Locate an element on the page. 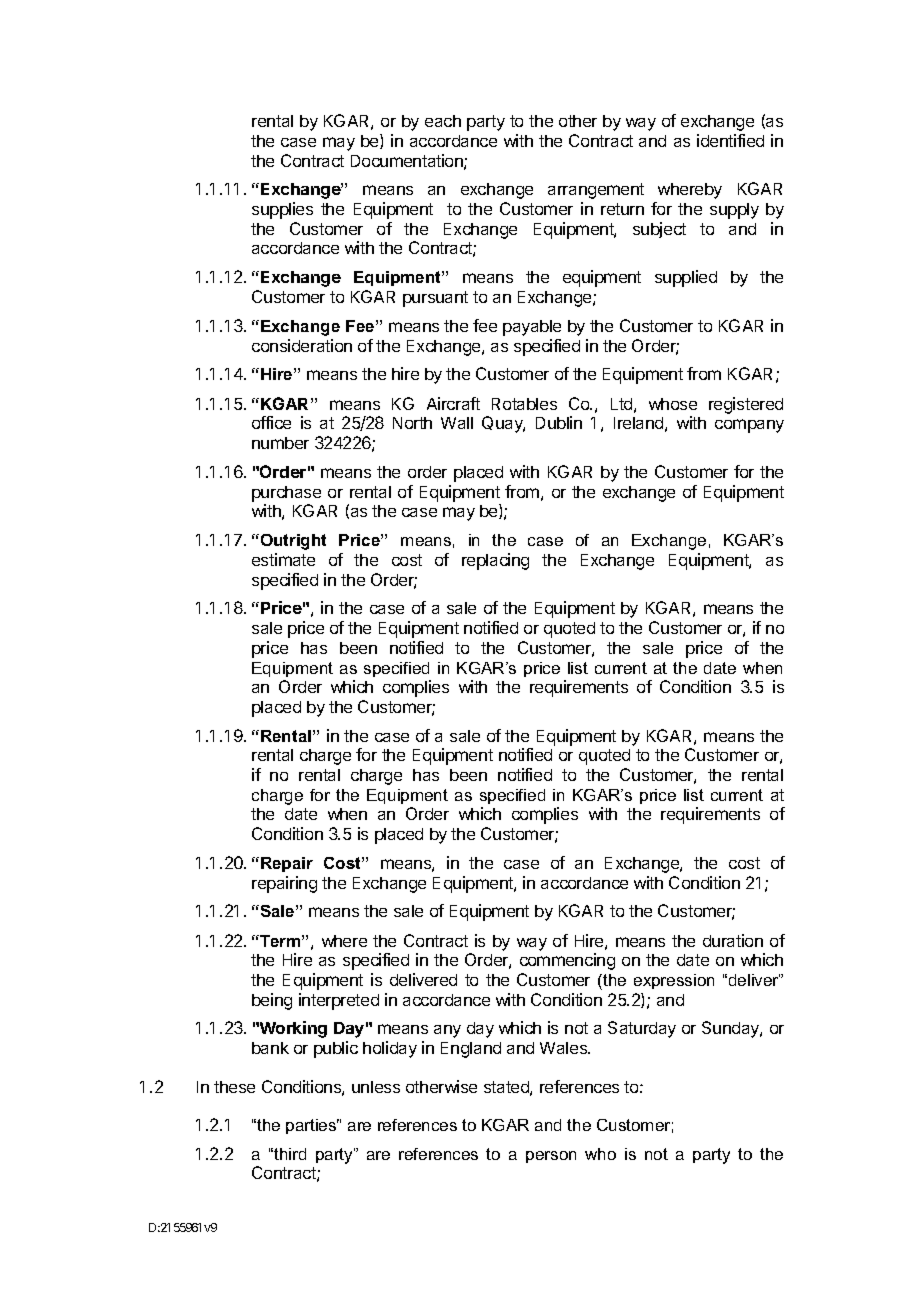 The width and height of the document is (924, 1308). parties is located at coordinates (312, 1126).
